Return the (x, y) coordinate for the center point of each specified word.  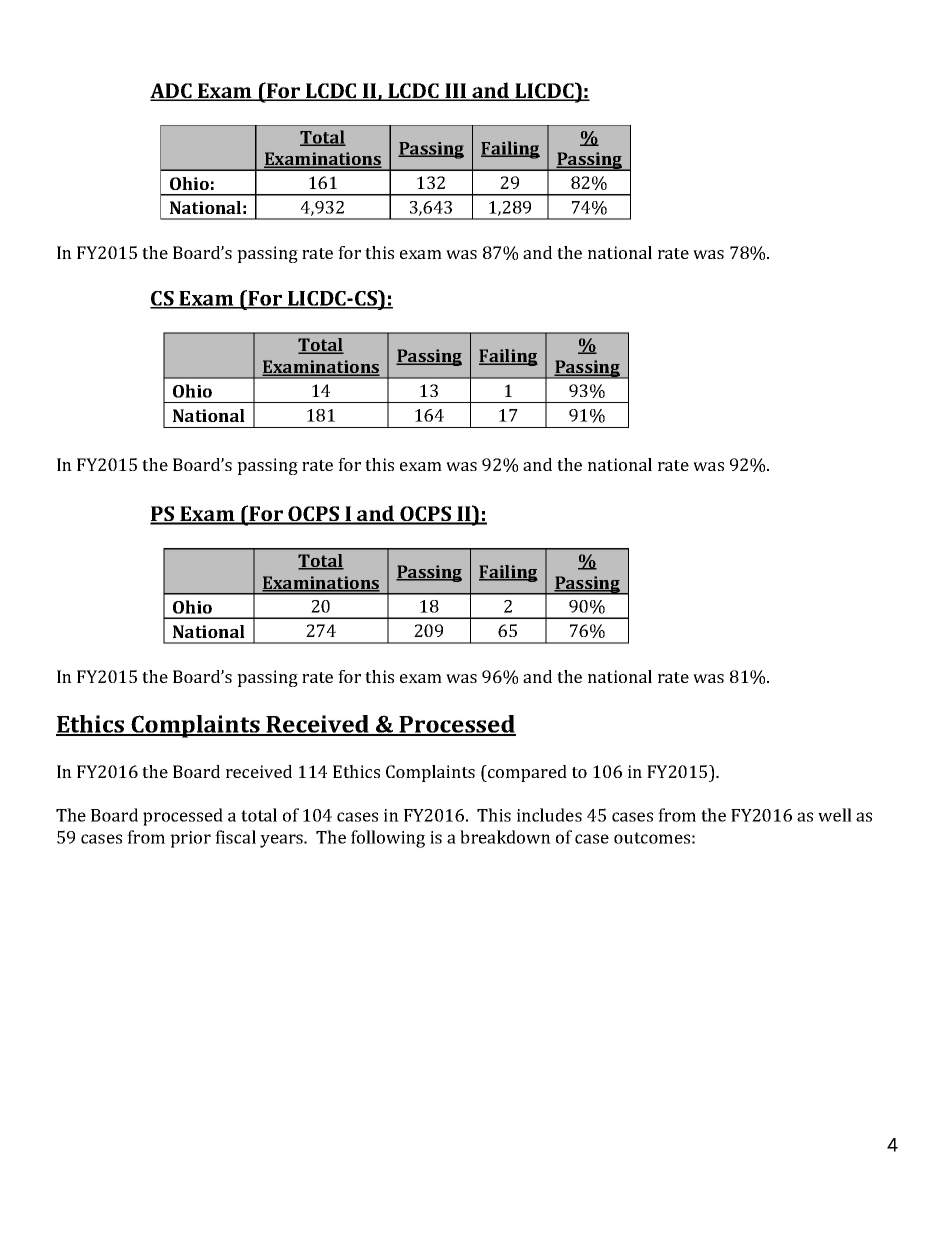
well (835, 815)
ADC (172, 92)
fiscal (235, 837)
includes (549, 815)
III (456, 92)
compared (526, 773)
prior (190, 839)
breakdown (505, 837)
